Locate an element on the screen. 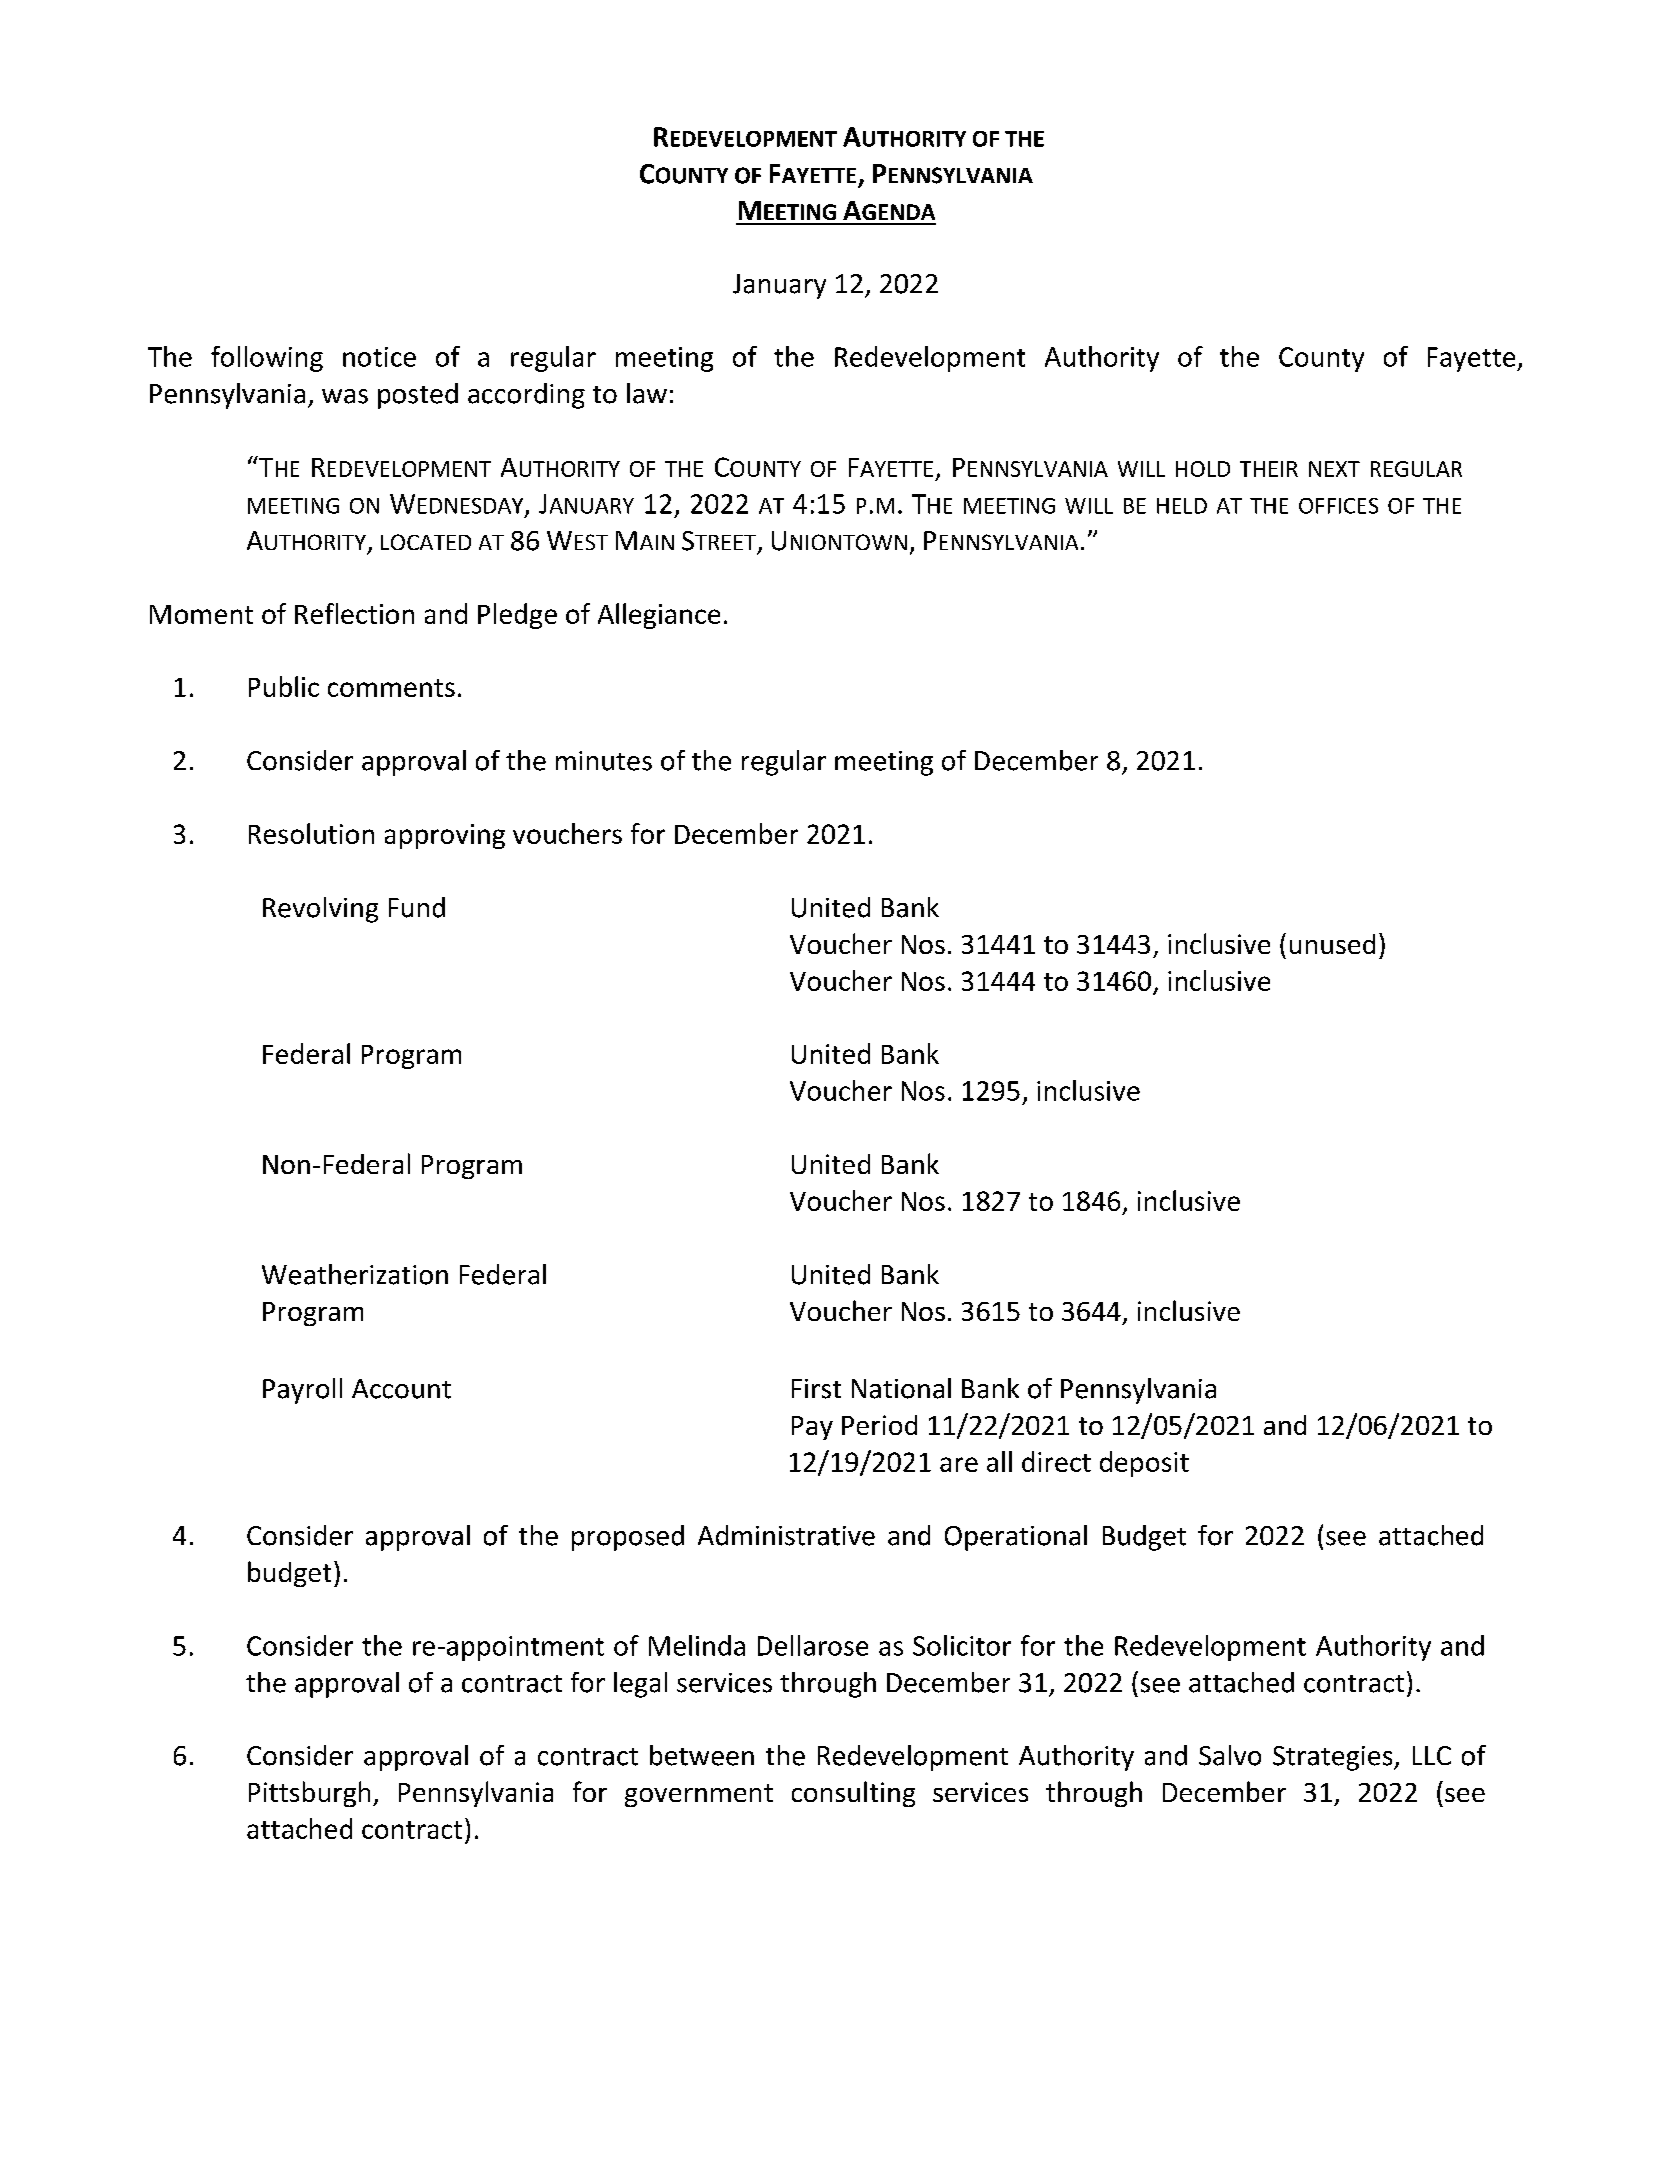 The height and width of the screenshot is (2164, 1672). Account is located at coordinates (401, 1389).
